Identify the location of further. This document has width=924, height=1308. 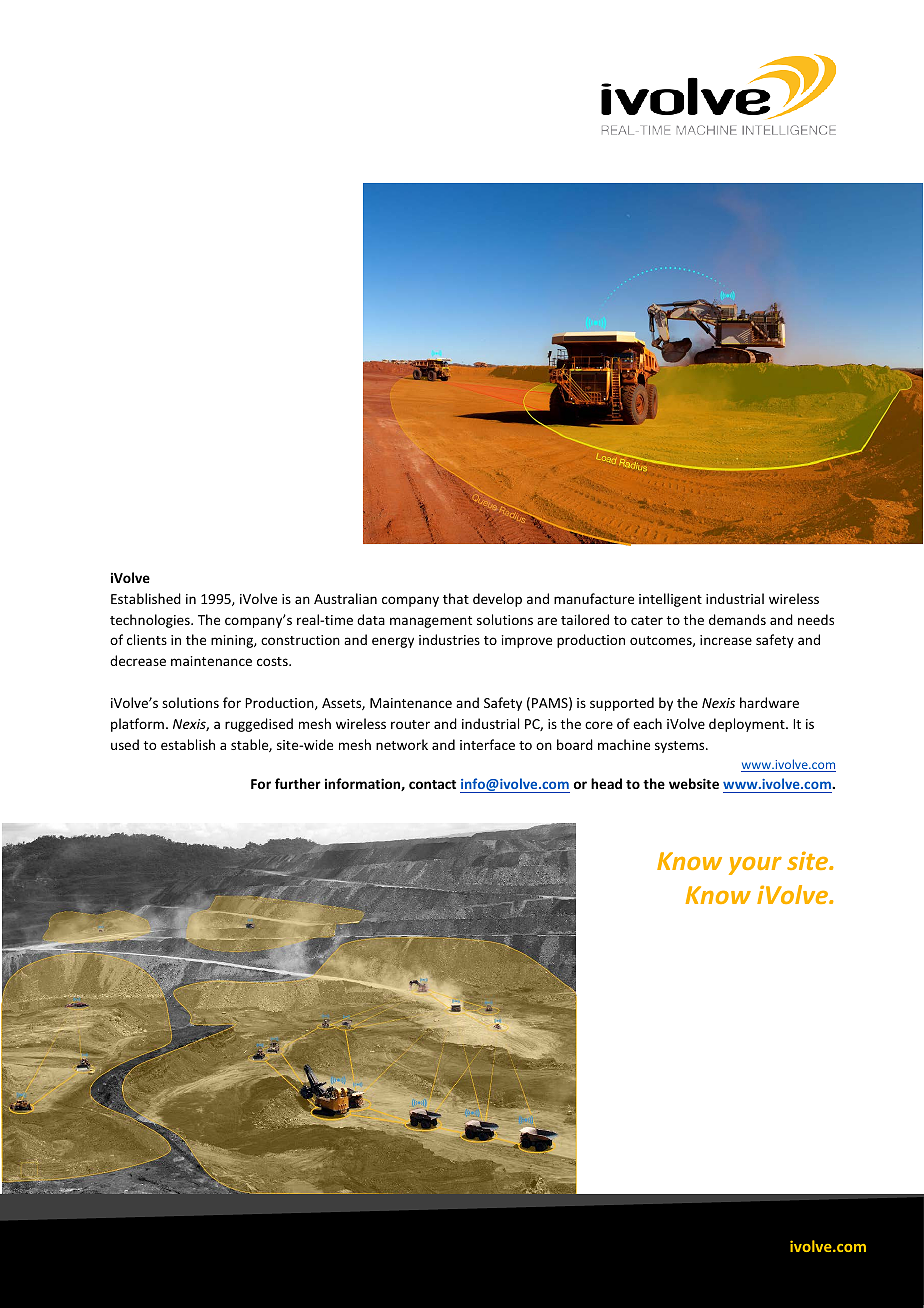
(298, 783).
